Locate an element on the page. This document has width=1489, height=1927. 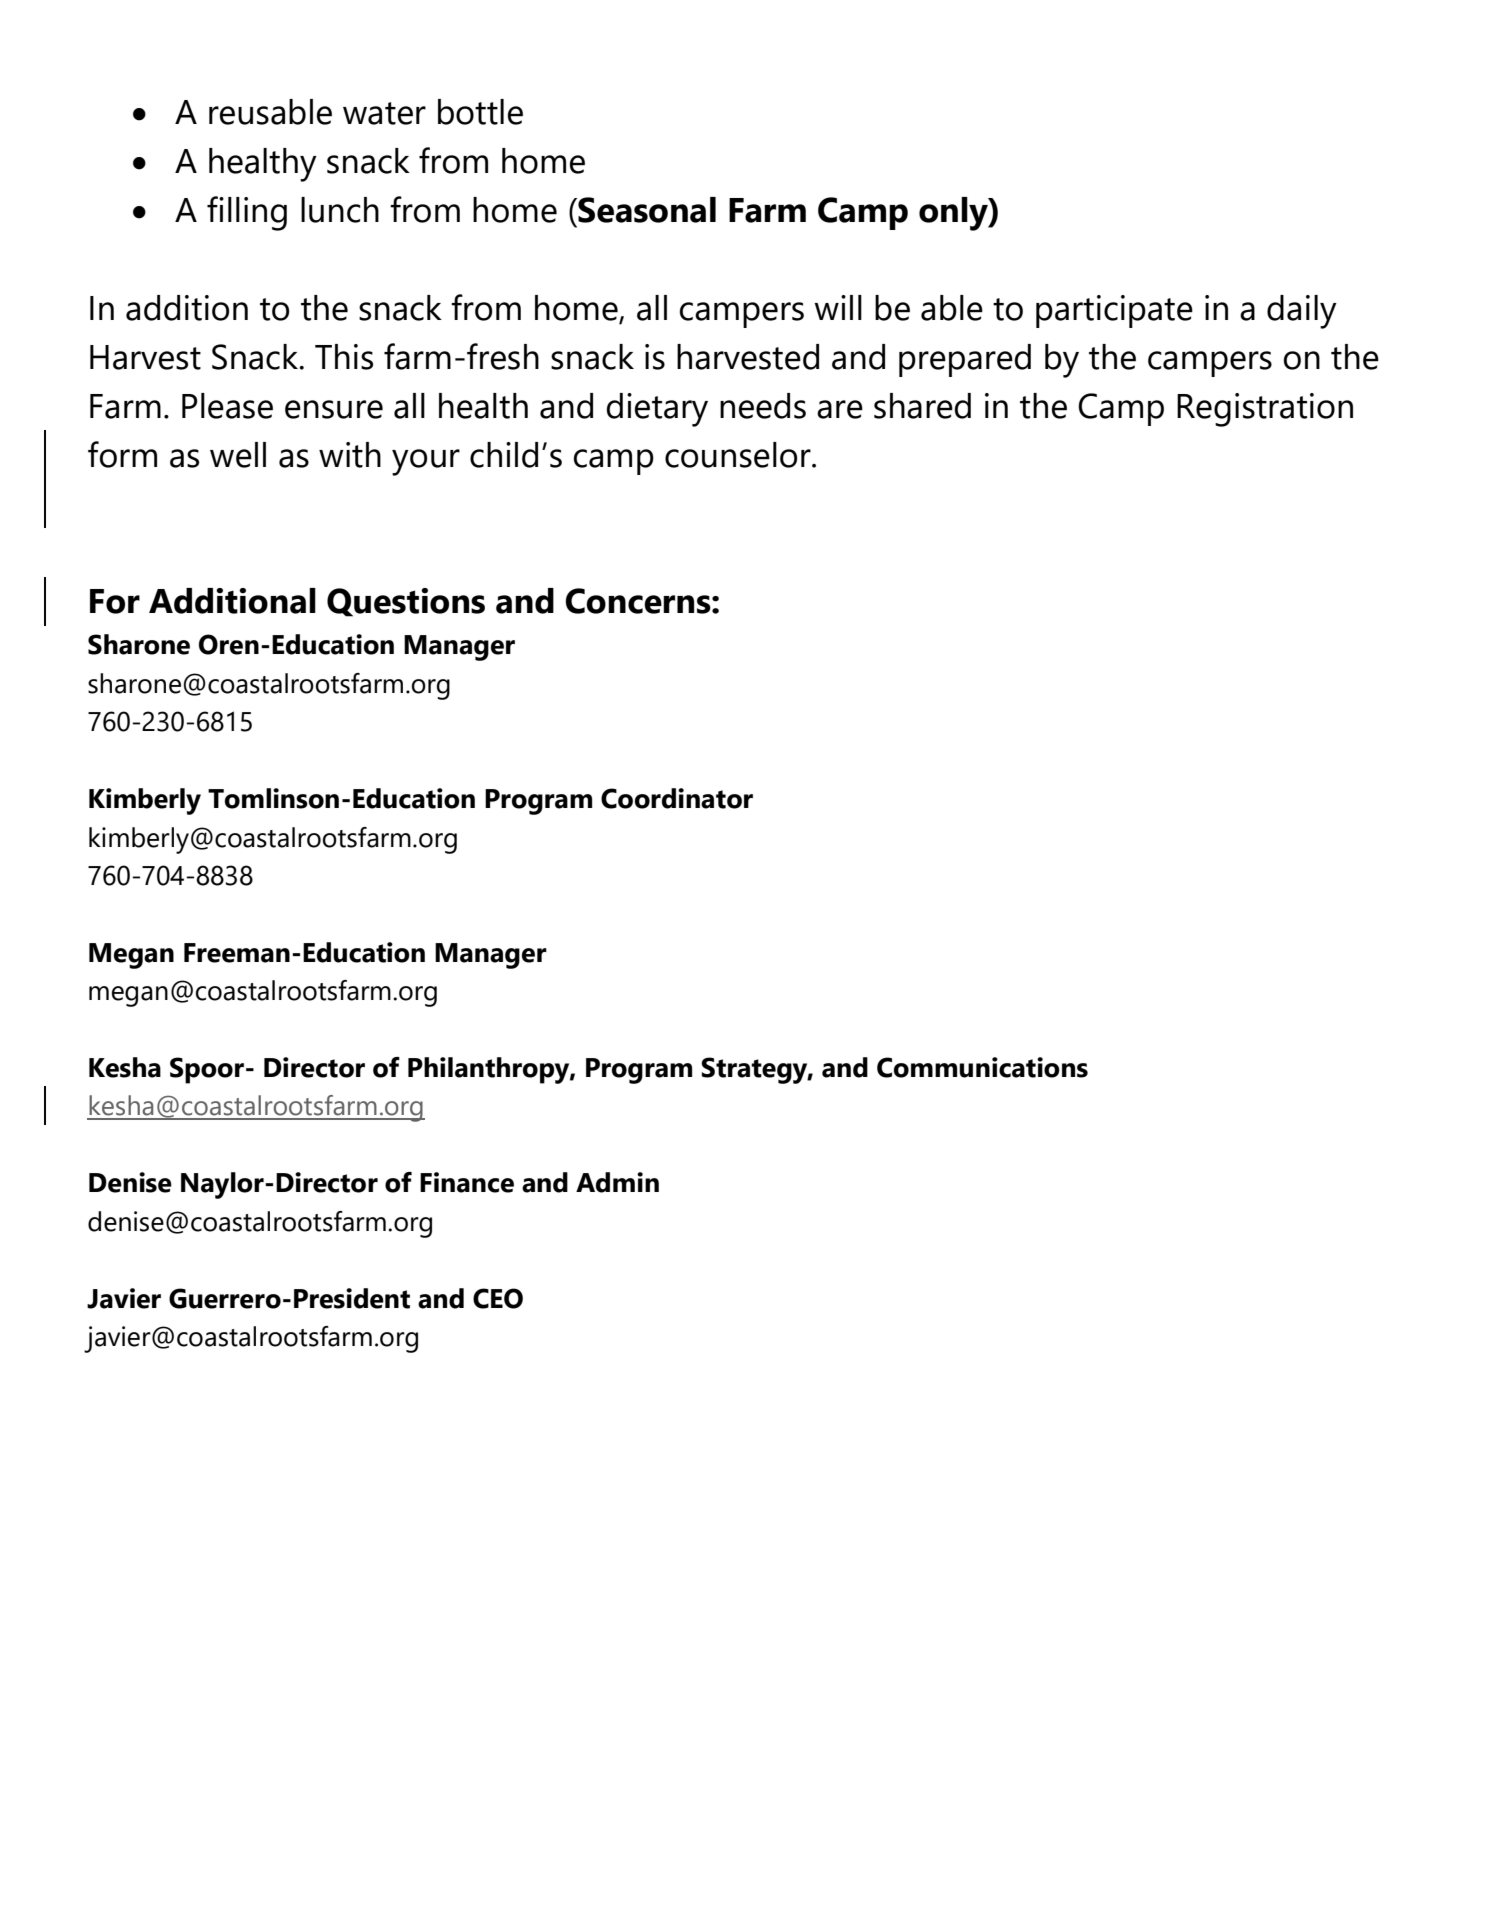
well is located at coordinates (238, 455).
